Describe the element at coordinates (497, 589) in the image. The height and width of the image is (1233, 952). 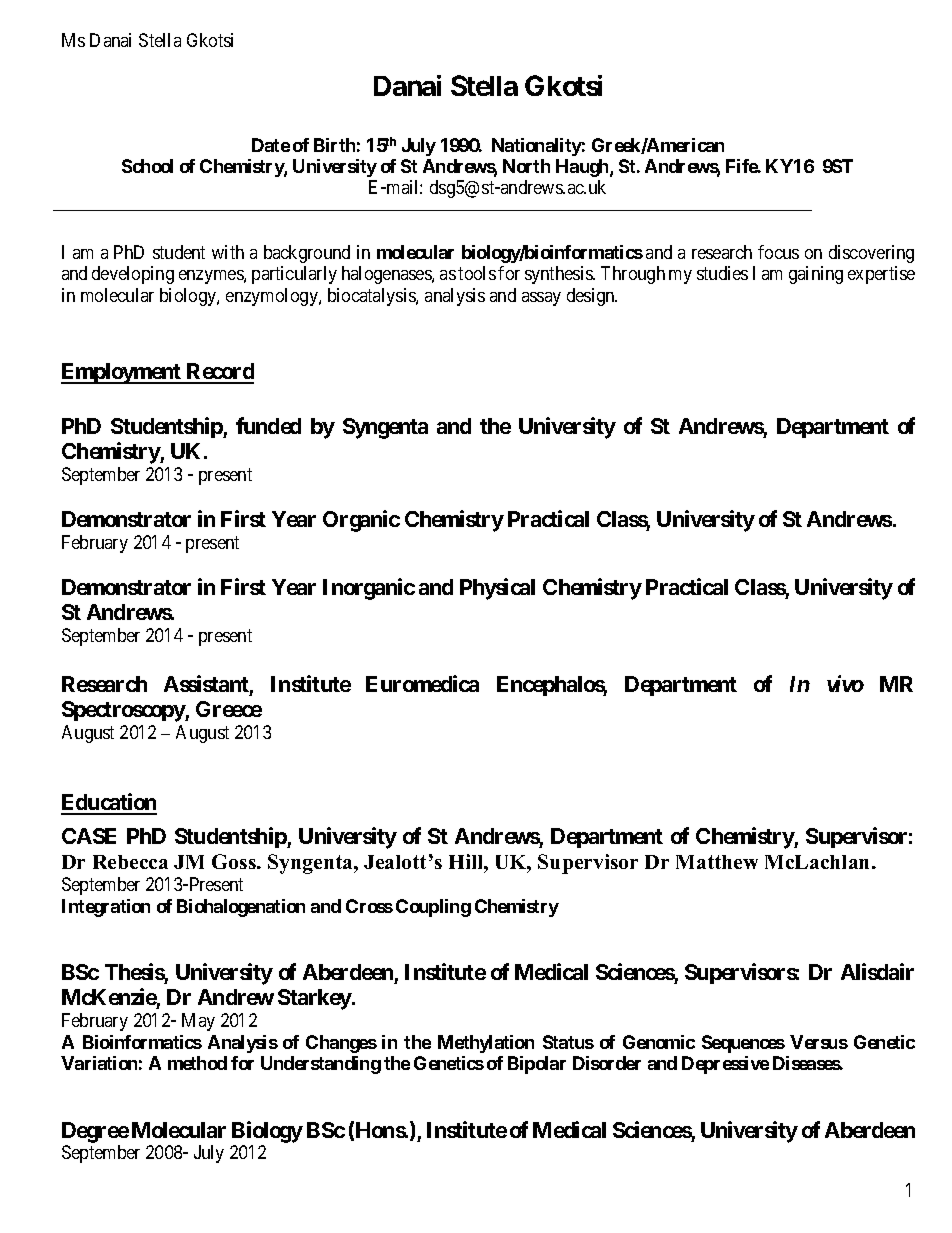
I see `Physical` at that location.
